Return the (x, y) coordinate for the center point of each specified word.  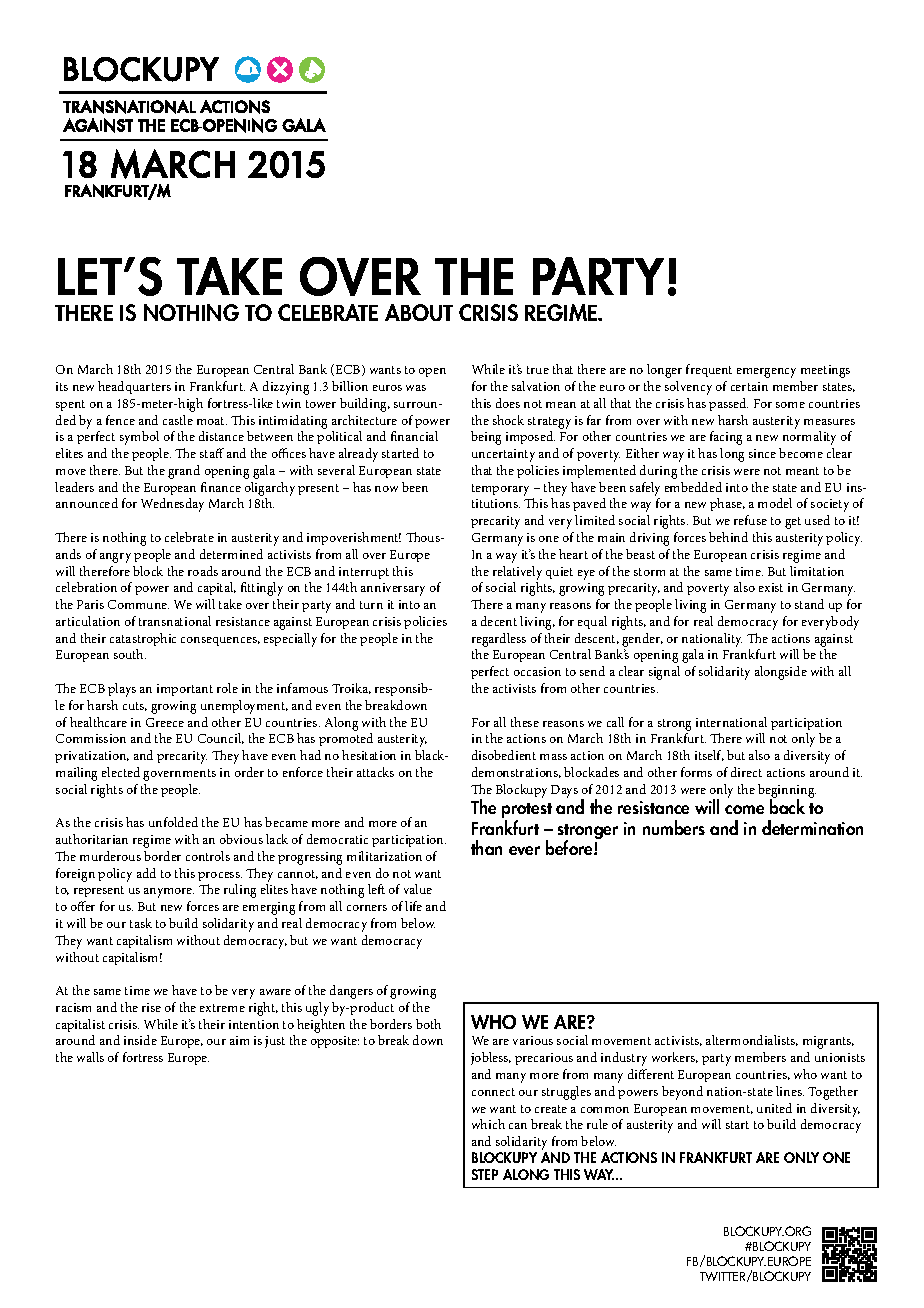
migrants (828, 1042)
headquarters (134, 387)
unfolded (173, 822)
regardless (499, 640)
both (428, 1024)
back (787, 806)
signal (664, 673)
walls (90, 1057)
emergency (766, 373)
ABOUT (419, 312)
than (486, 847)
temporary (500, 490)
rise (151, 1007)
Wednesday (172, 505)
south (130, 654)
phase (727, 504)
